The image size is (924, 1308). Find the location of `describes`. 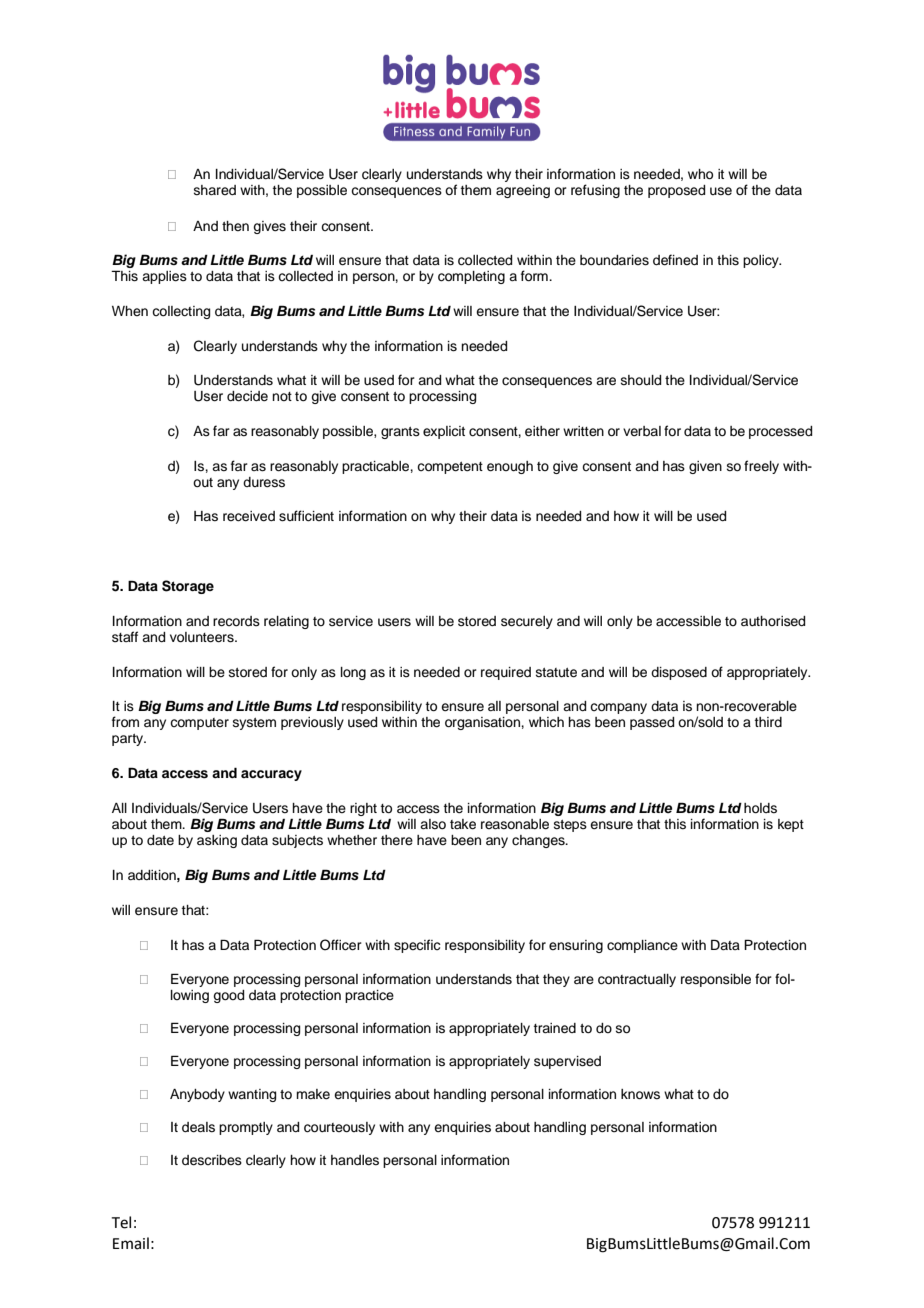

describes is located at coordinates (212, 1160).
